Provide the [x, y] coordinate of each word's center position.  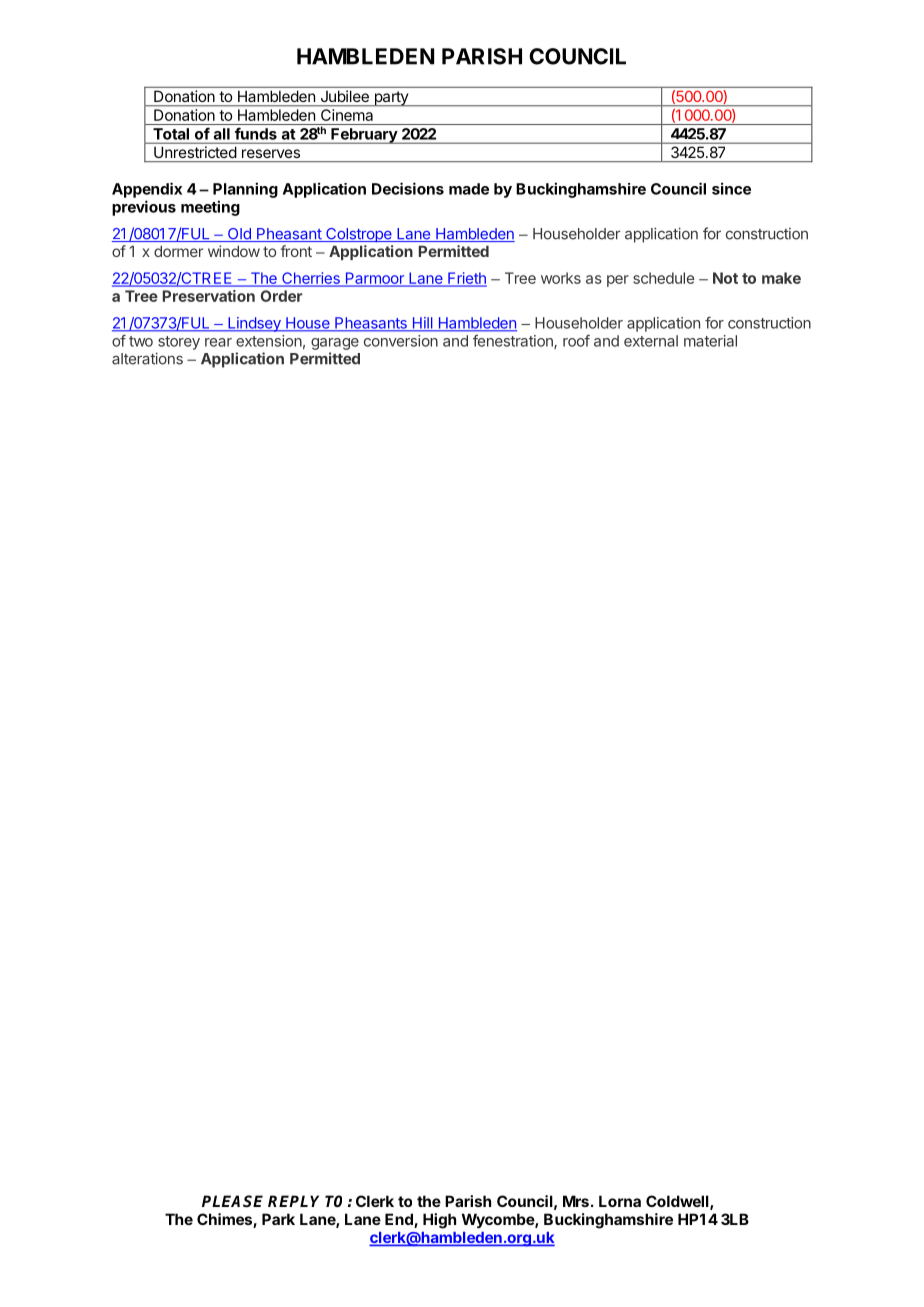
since [731, 188]
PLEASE [232, 1201]
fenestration [514, 342]
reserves [271, 153]
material [710, 341]
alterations [147, 358]
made [469, 189]
